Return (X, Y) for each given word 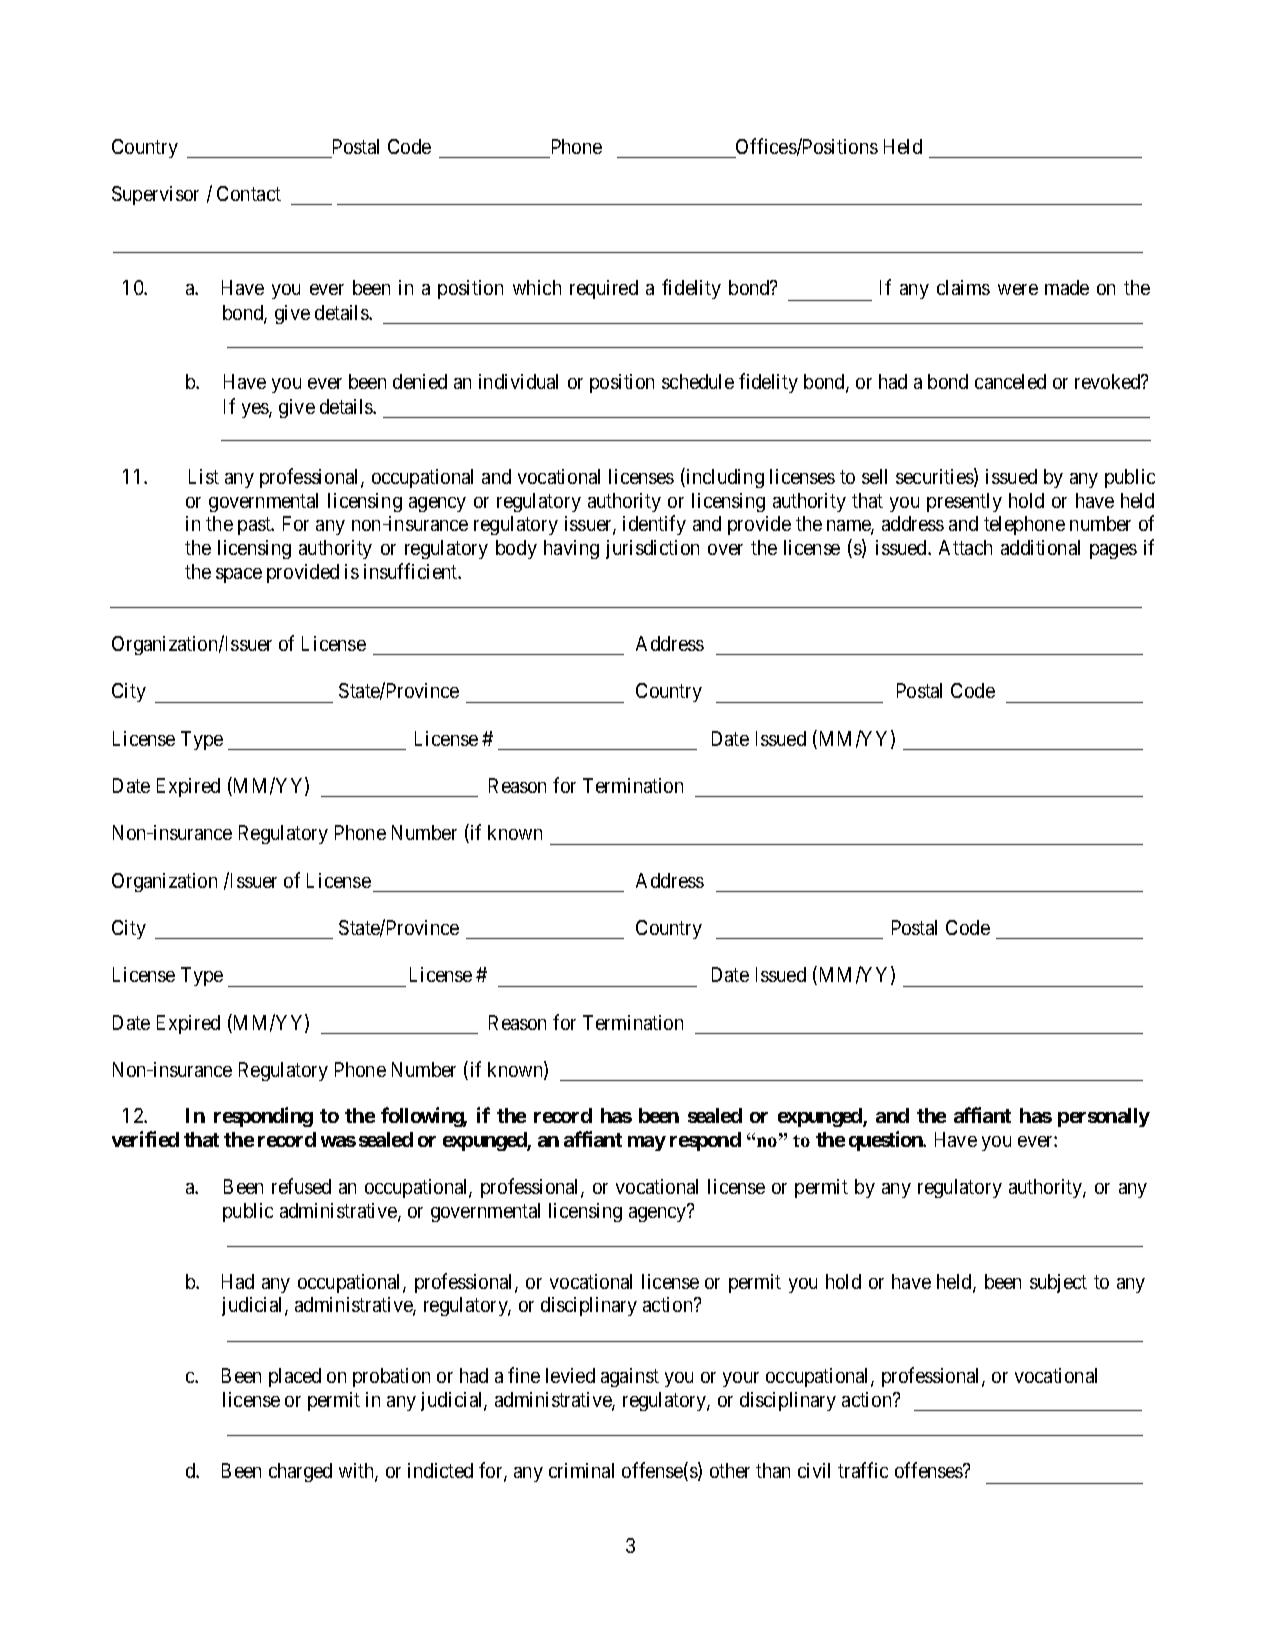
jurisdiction (652, 549)
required (604, 289)
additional (1040, 547)
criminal (581, 1470)
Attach (965, 547)
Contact (249, 193)
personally (1104, 1117)
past (255, 526)
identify (654, 525)
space (239, 575)
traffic (863, 1470)
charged (300, 1472)
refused (301, 1186)
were (1018, 289)
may (647, 1143)
